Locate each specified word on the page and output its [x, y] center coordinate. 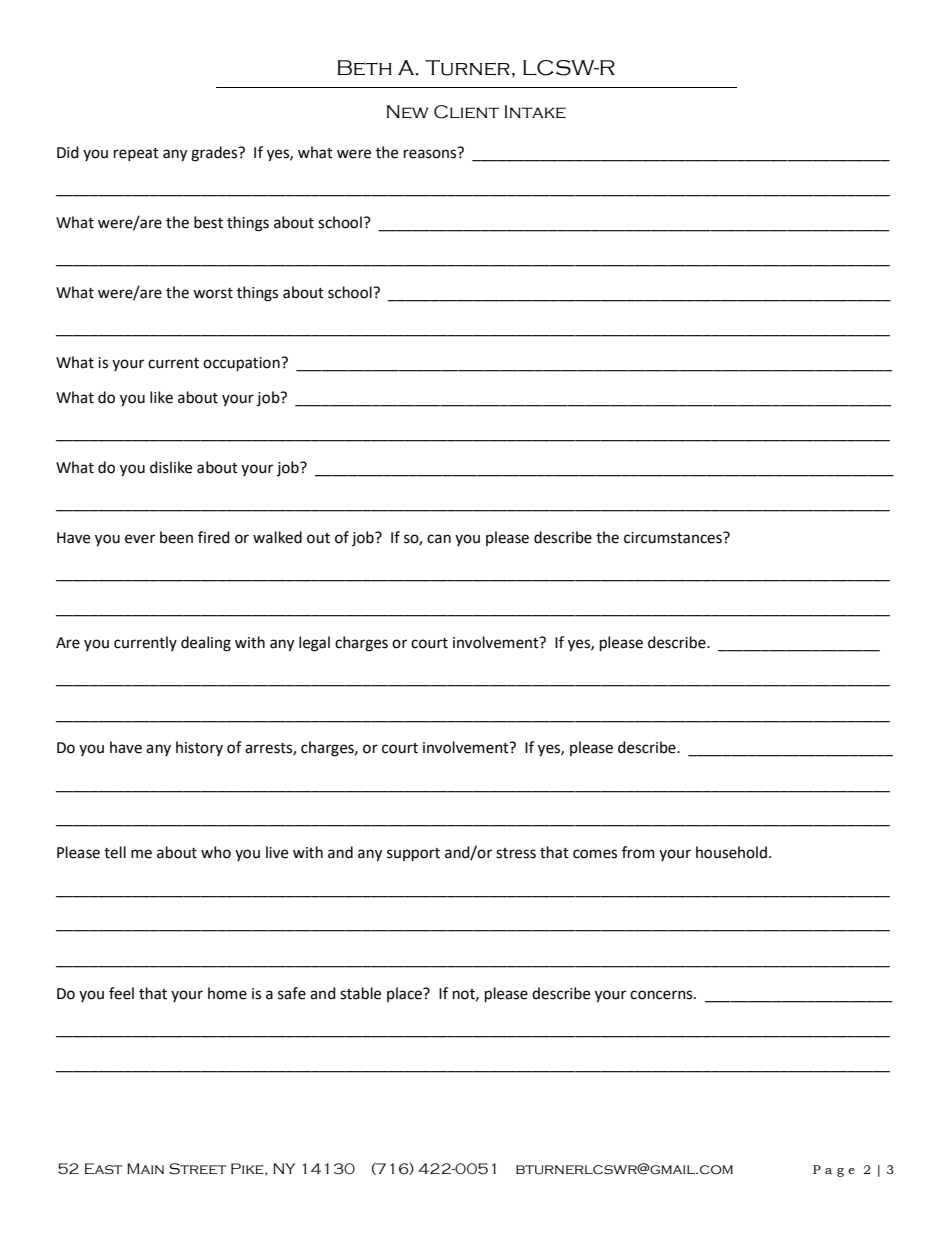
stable [360, 993]
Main [145, 1168]
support [413, 854]
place [405, 994]
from [638, 852]
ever [140, 539]
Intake [535, 111]
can [439, 539]
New [408, 111]
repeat [136, 154]
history [199, 748]
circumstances [674, 538]
